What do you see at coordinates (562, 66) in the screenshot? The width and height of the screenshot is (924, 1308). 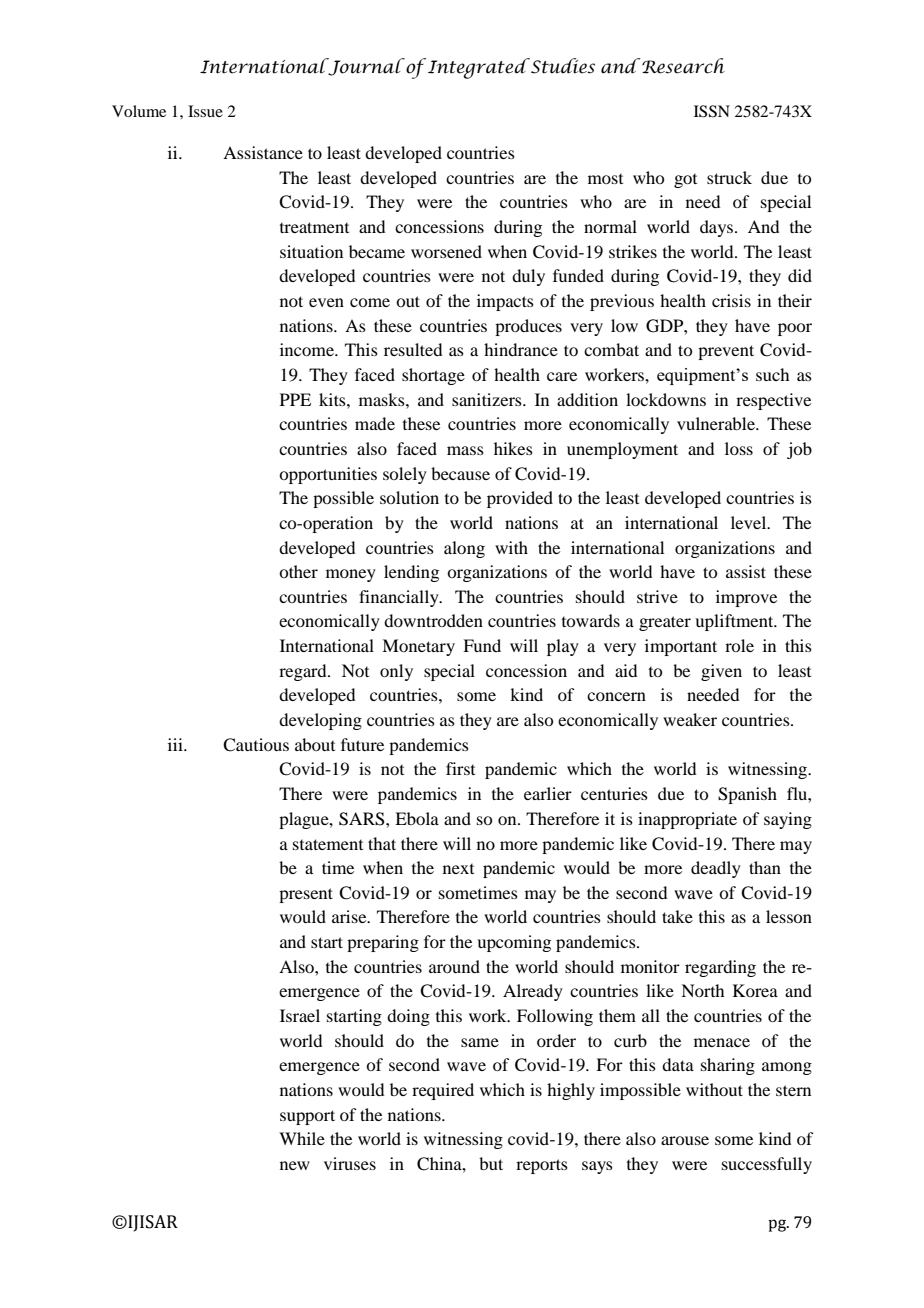 I see `Studies` at bounding box center [562, 66].
